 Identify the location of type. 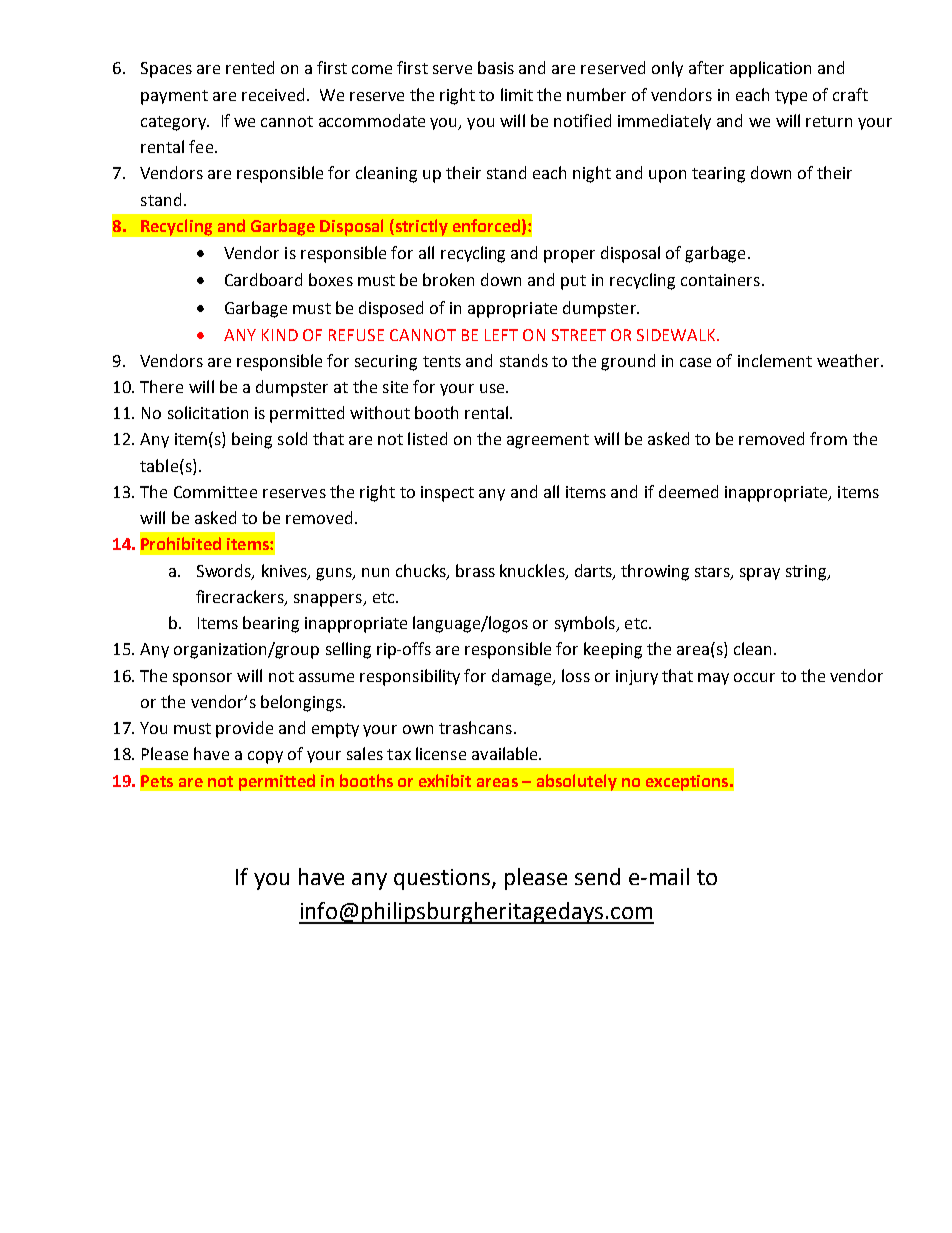
(791, 97).
